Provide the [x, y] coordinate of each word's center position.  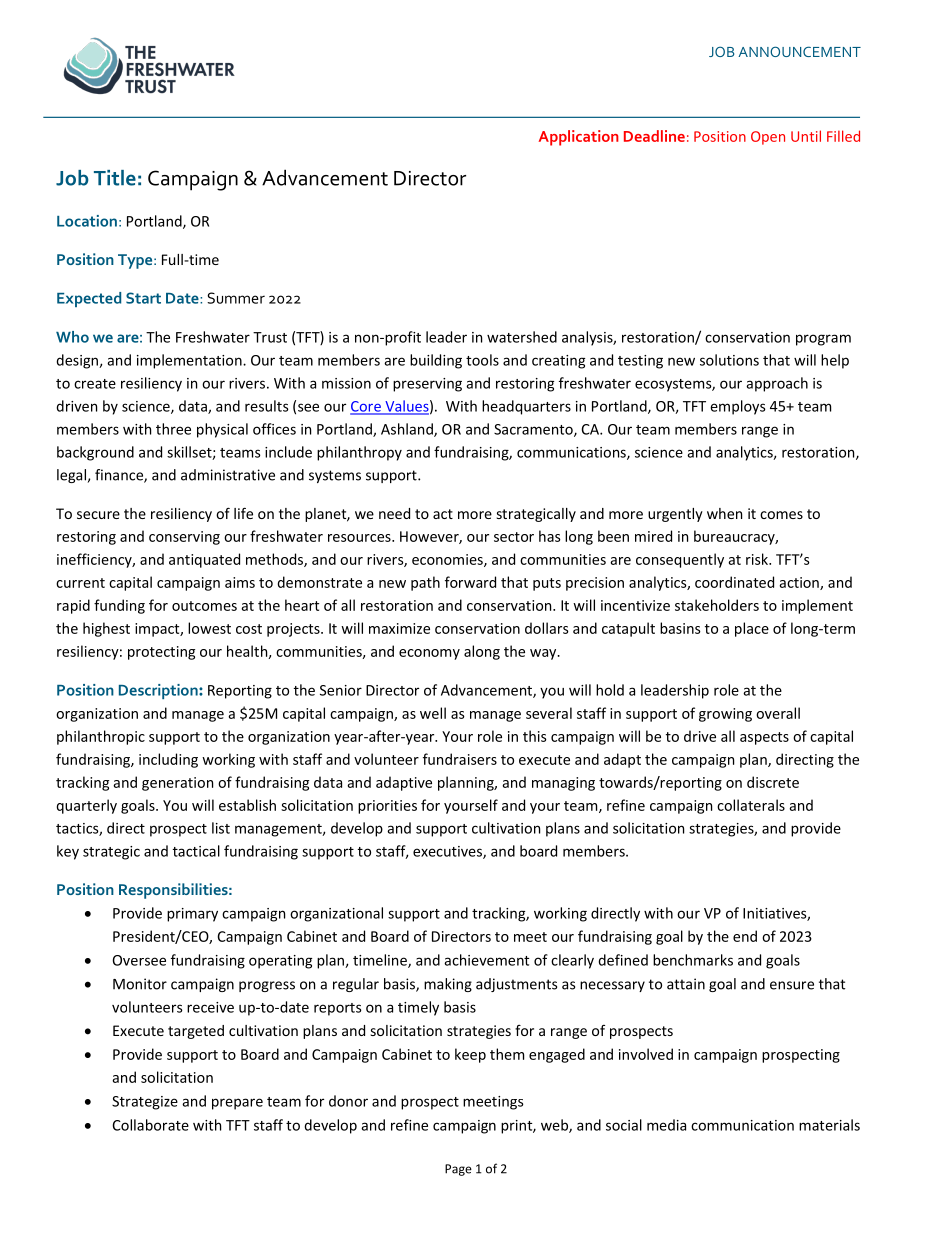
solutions [729, 360]
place [752, 629]
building [436, 361]
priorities [387, 807]
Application [579, 138]
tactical [196, 851]
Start [143, 298]
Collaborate [150, 1125]
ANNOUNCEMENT [799, 51]
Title [115, 178]
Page [458, 1170]
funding [119, 606]
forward [470, 582]
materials [829, 1125]
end [745, 936]
